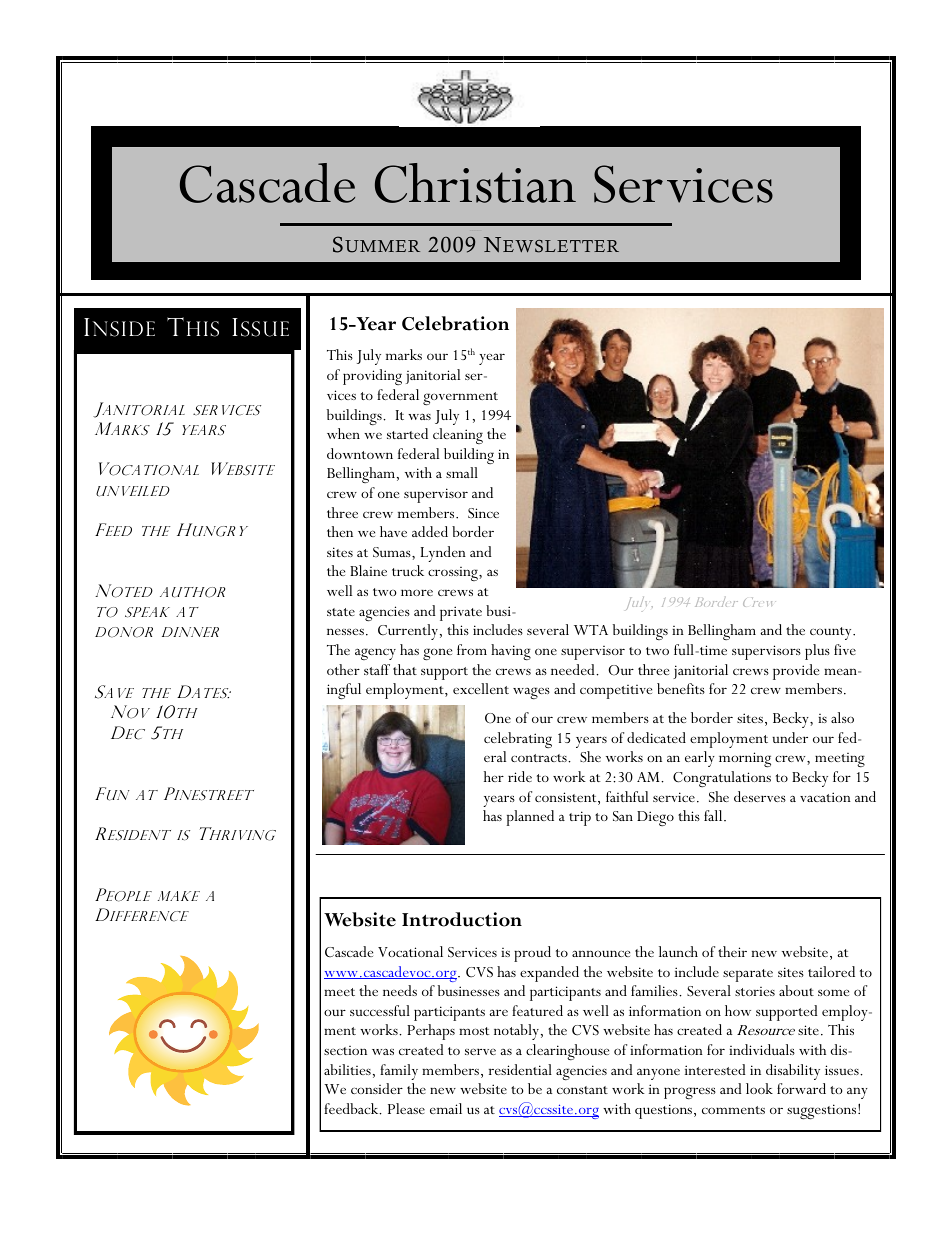  Describe the element at coordinates (580, 818) in the page. I see `trip` at that location.
